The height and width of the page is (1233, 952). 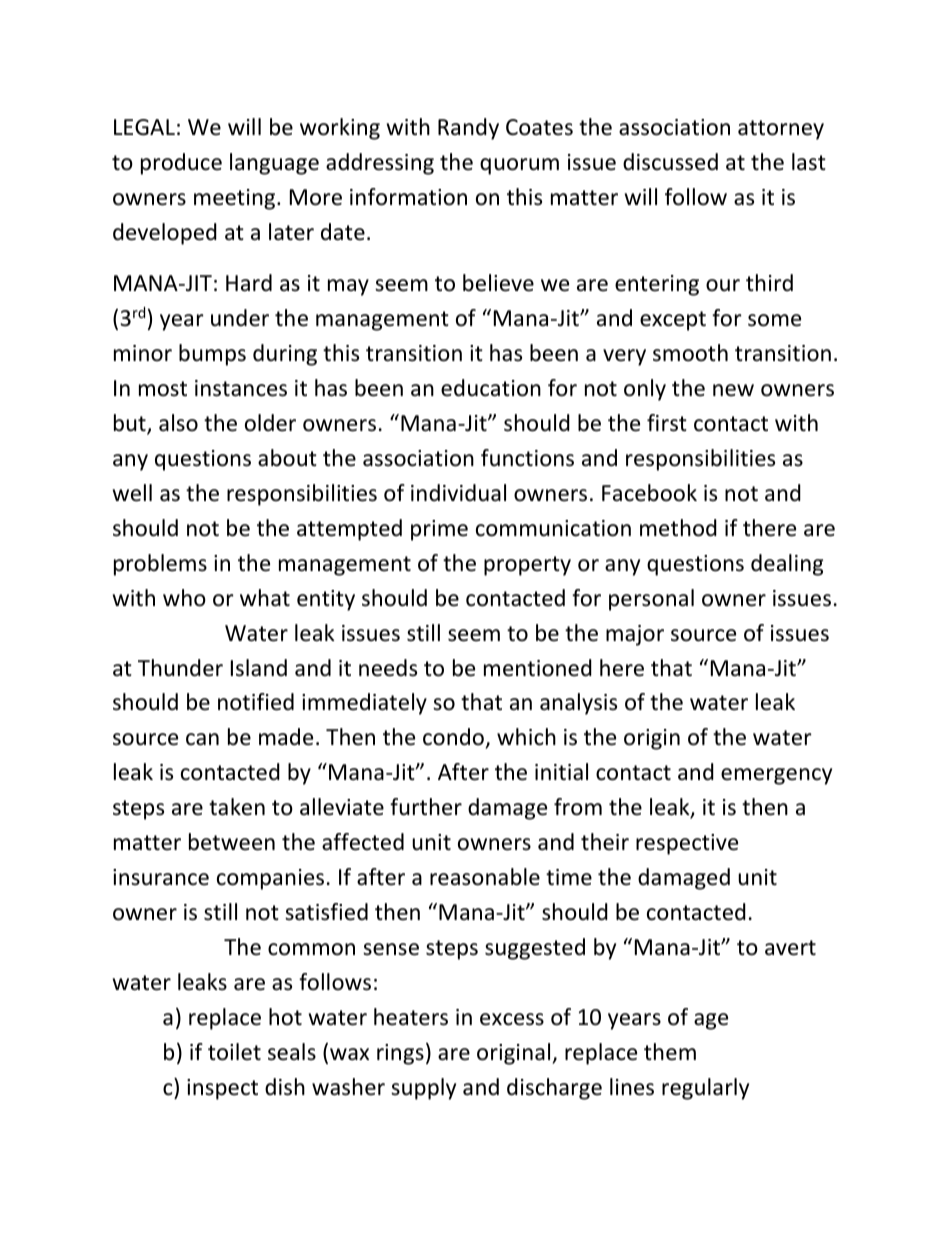 What do you see at coordinates (468, 129) in the page?
I see `Randy` at bounding box center [468, 129].
